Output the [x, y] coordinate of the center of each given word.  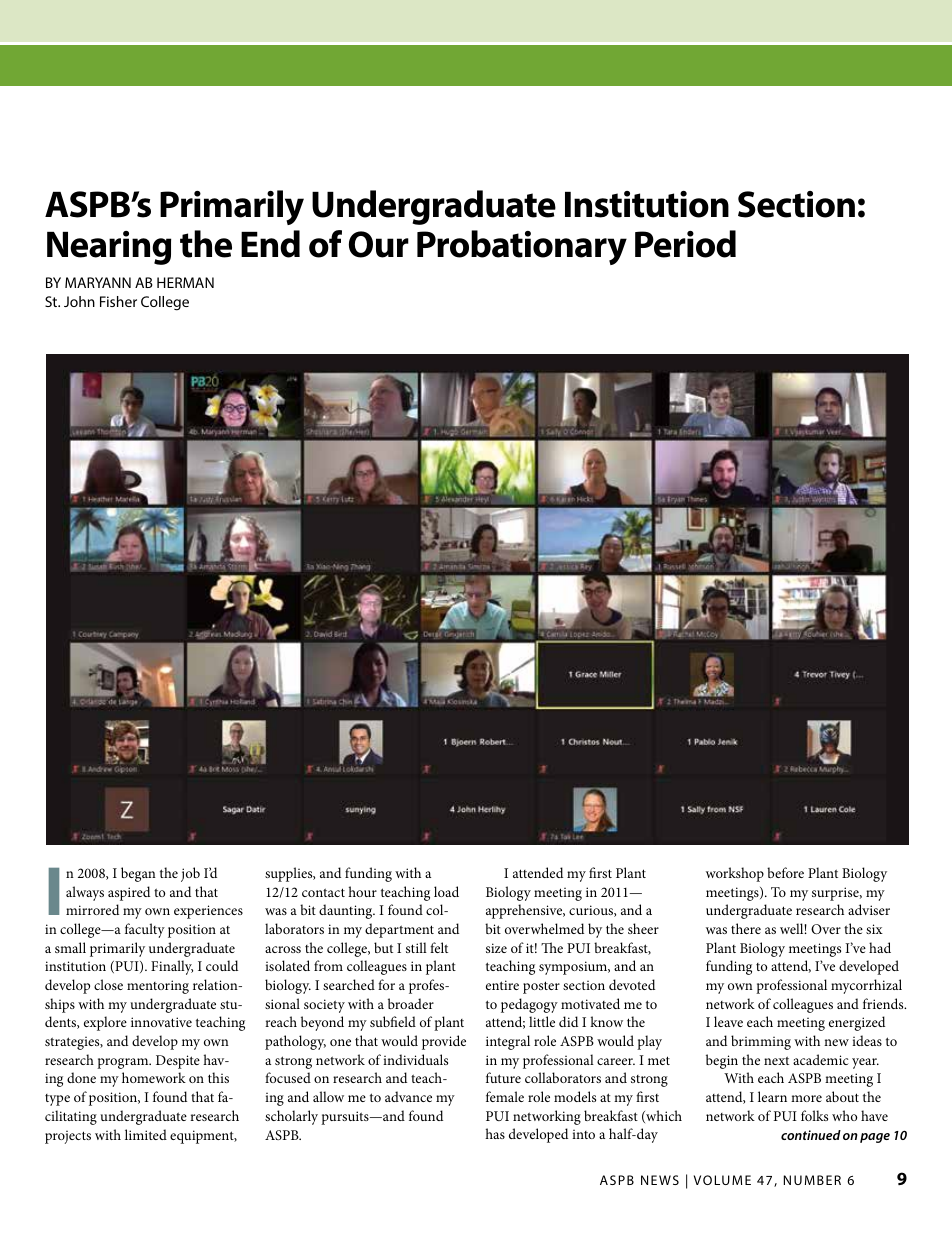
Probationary [522, 247]
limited [146, 1134]
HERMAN [185, 282]
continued [811, 1135]
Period [685, 244]
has [495, 1133]
